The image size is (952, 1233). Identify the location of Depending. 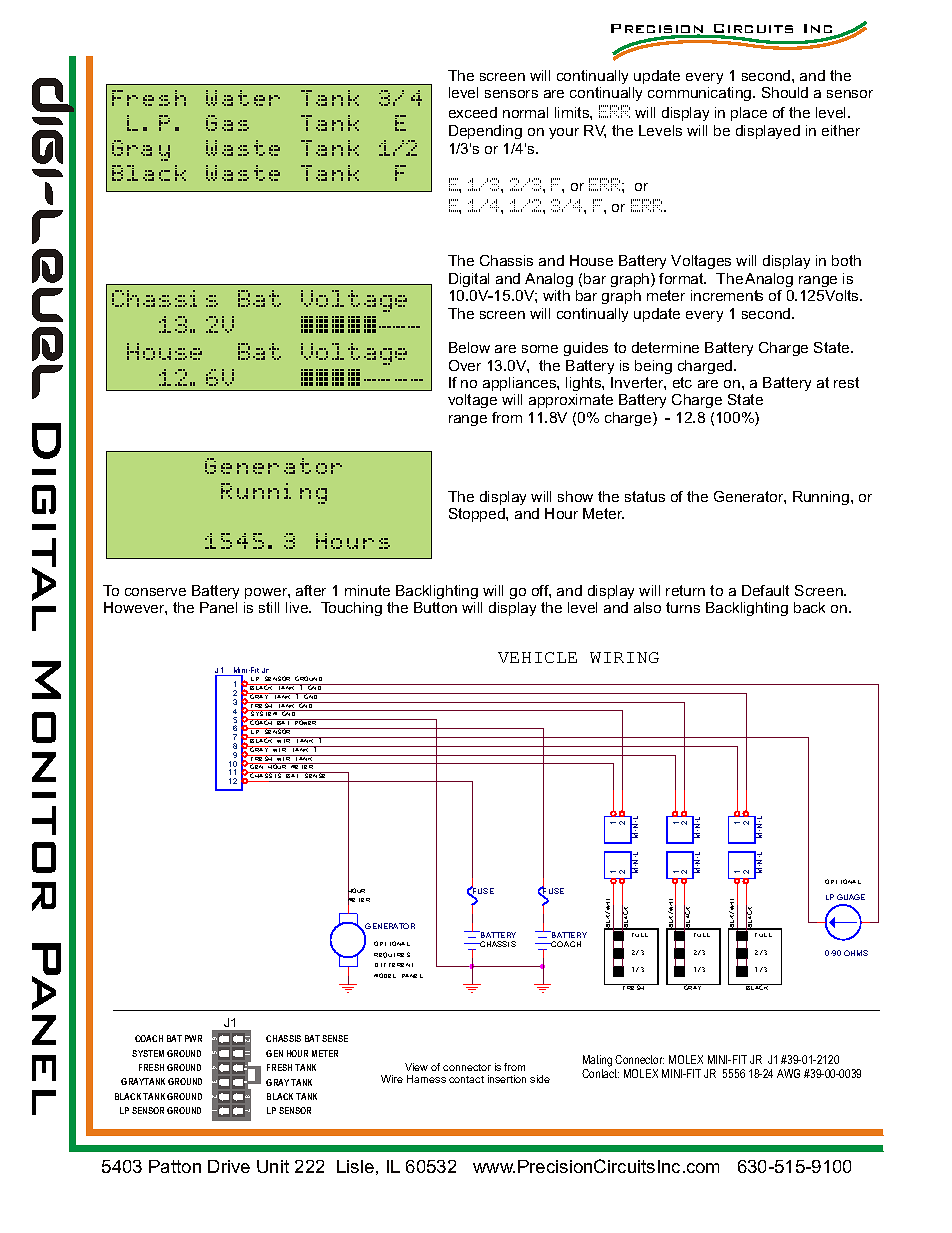
(485, 132).
